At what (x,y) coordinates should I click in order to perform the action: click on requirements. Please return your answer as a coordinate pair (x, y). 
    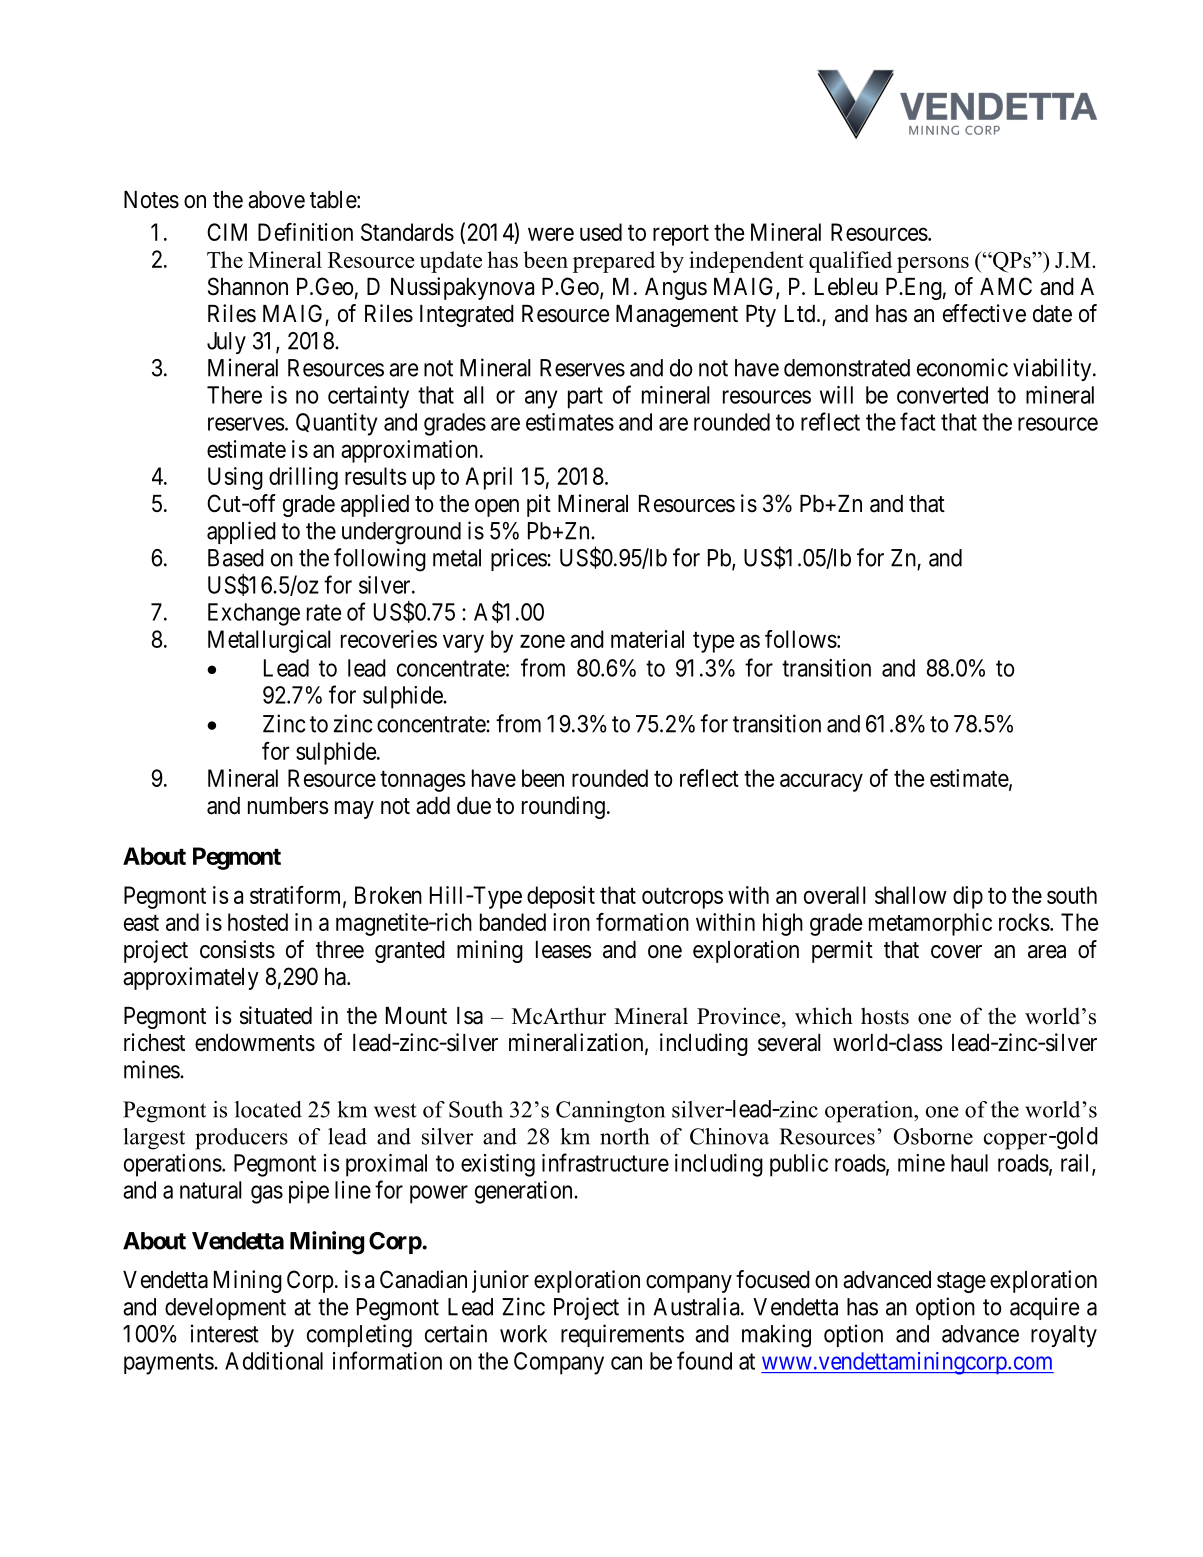
    Looking at the image, I should click on (622, 1335).
